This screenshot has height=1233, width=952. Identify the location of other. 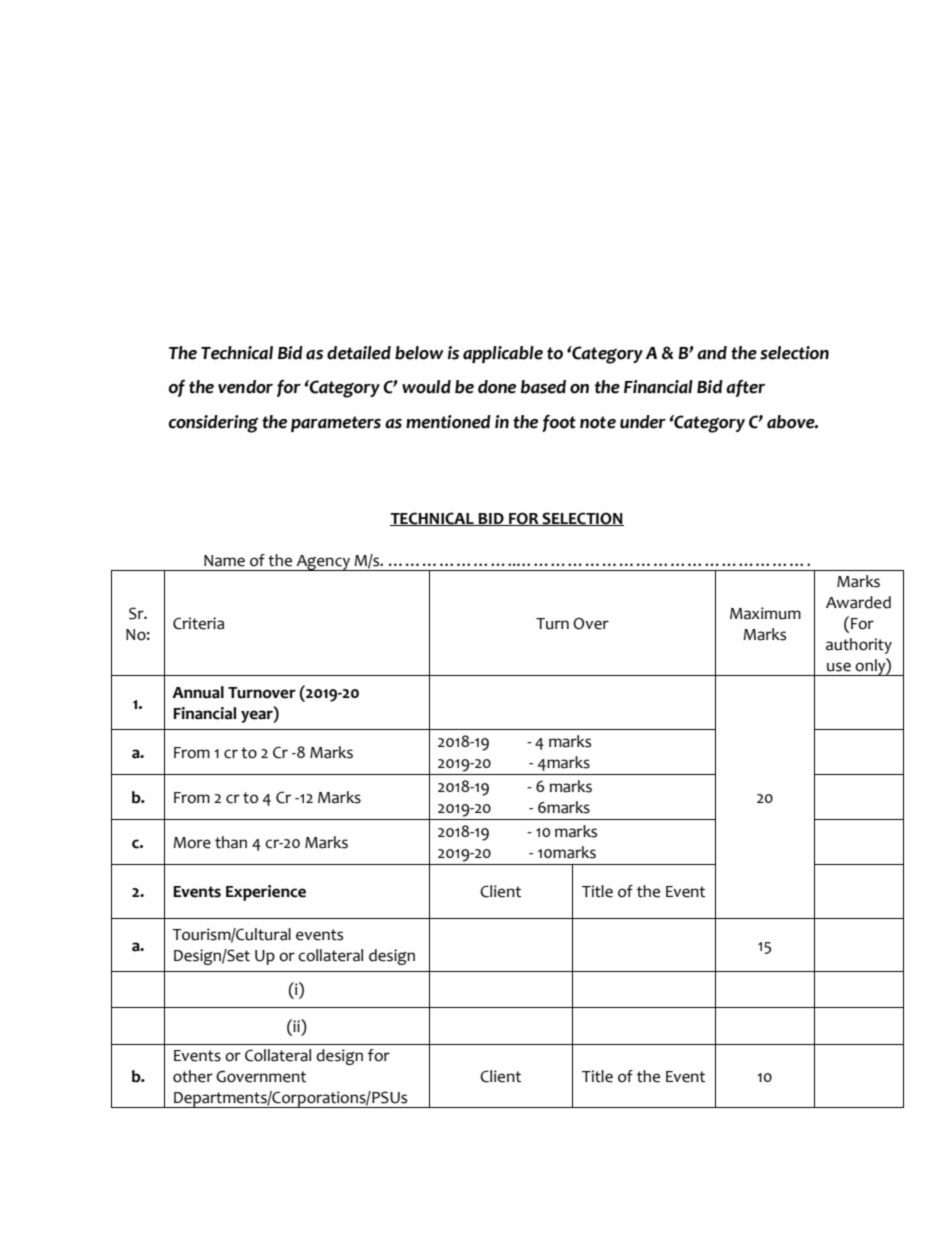
(193, 1076).
